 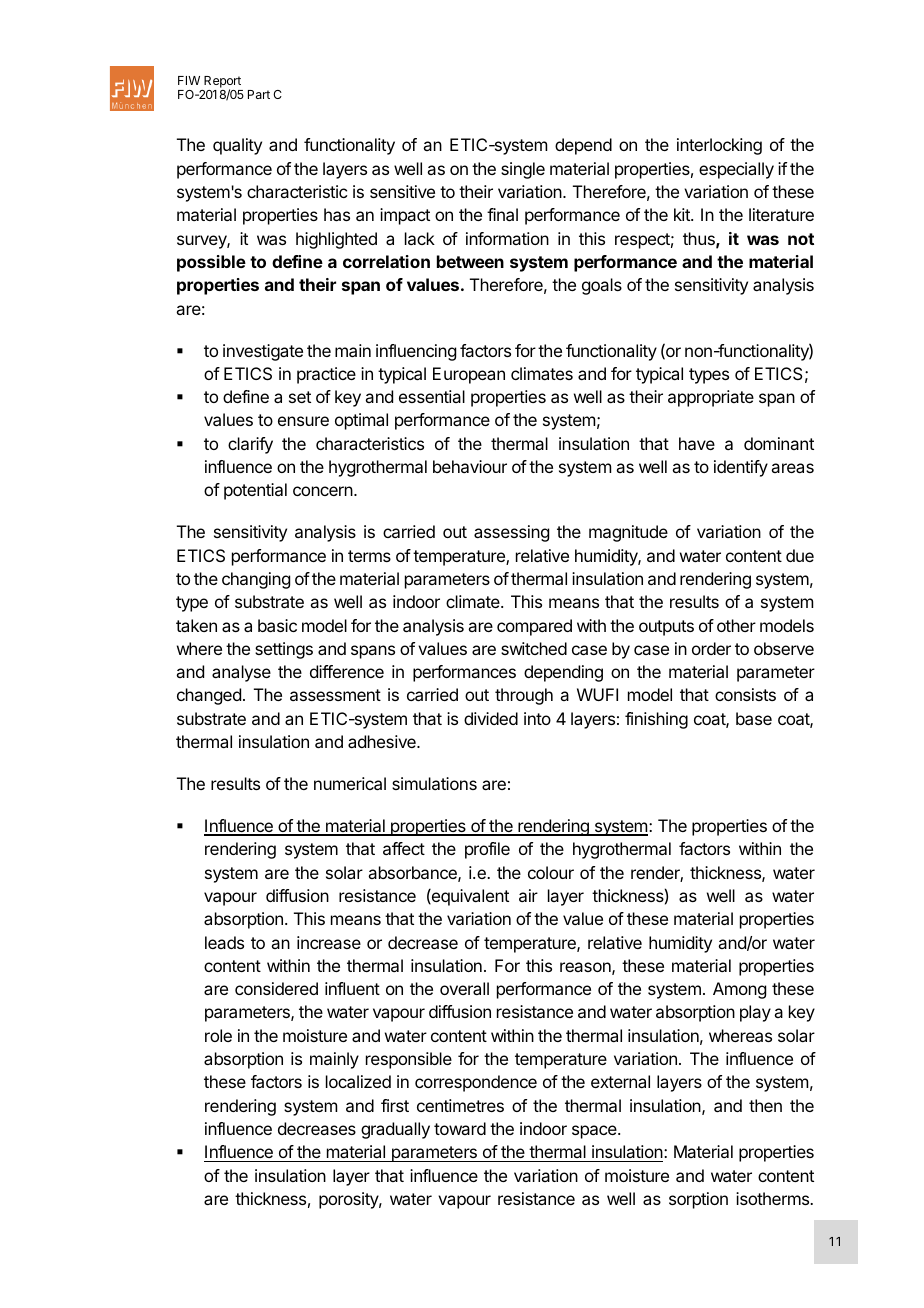 I want to click on then, so click(x=765, y=1105).
